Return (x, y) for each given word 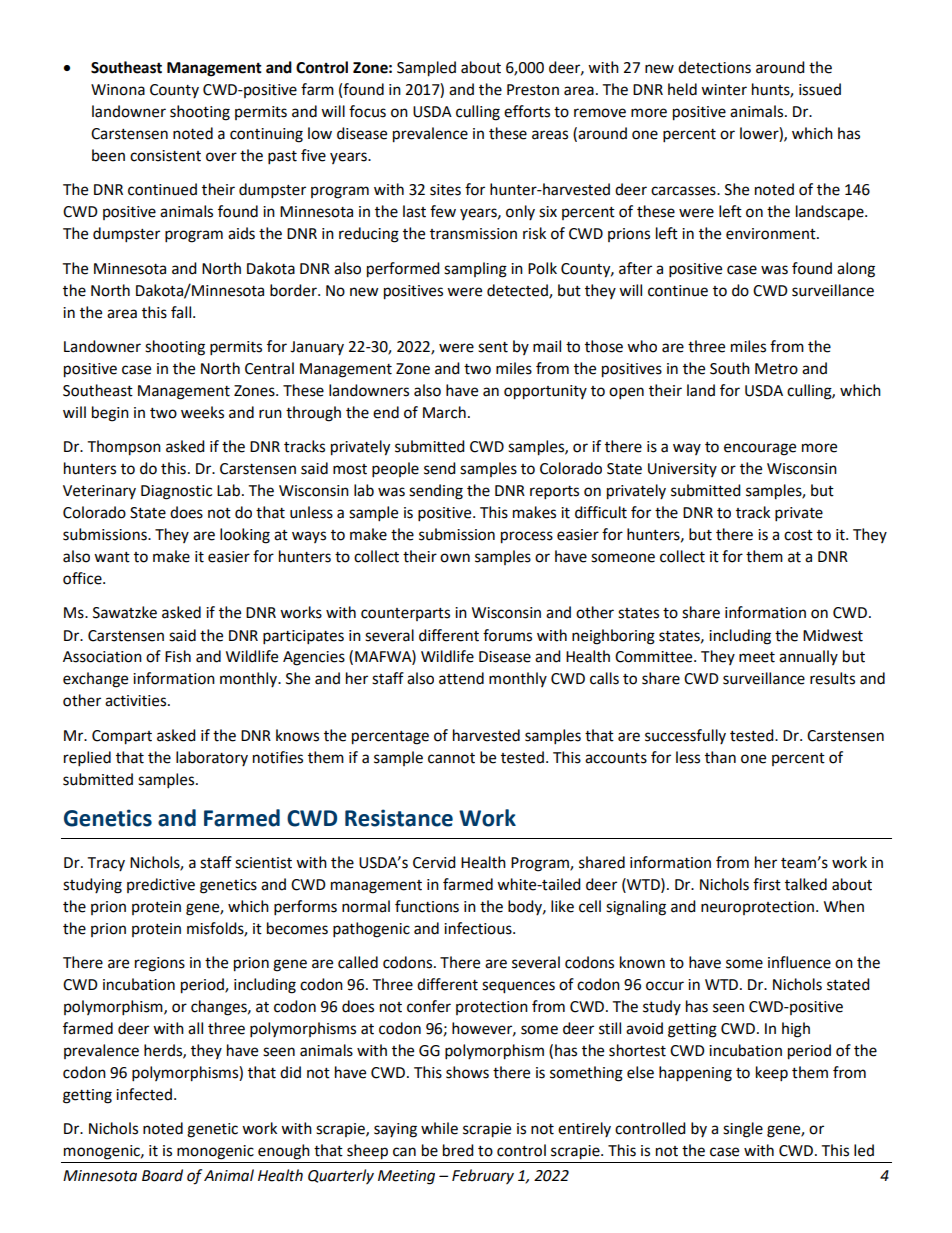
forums (507, 635)
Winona (118, 90)
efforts (527, 111)
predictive (161, 885)
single (743, 1130)
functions (427, 906)
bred (458, 1150)
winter (724, 90)
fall (182, 312)
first (767, 884)
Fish (178, 656)
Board (162, 1175)
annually (808, 657)
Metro (776, 369)
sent (493, 347)
